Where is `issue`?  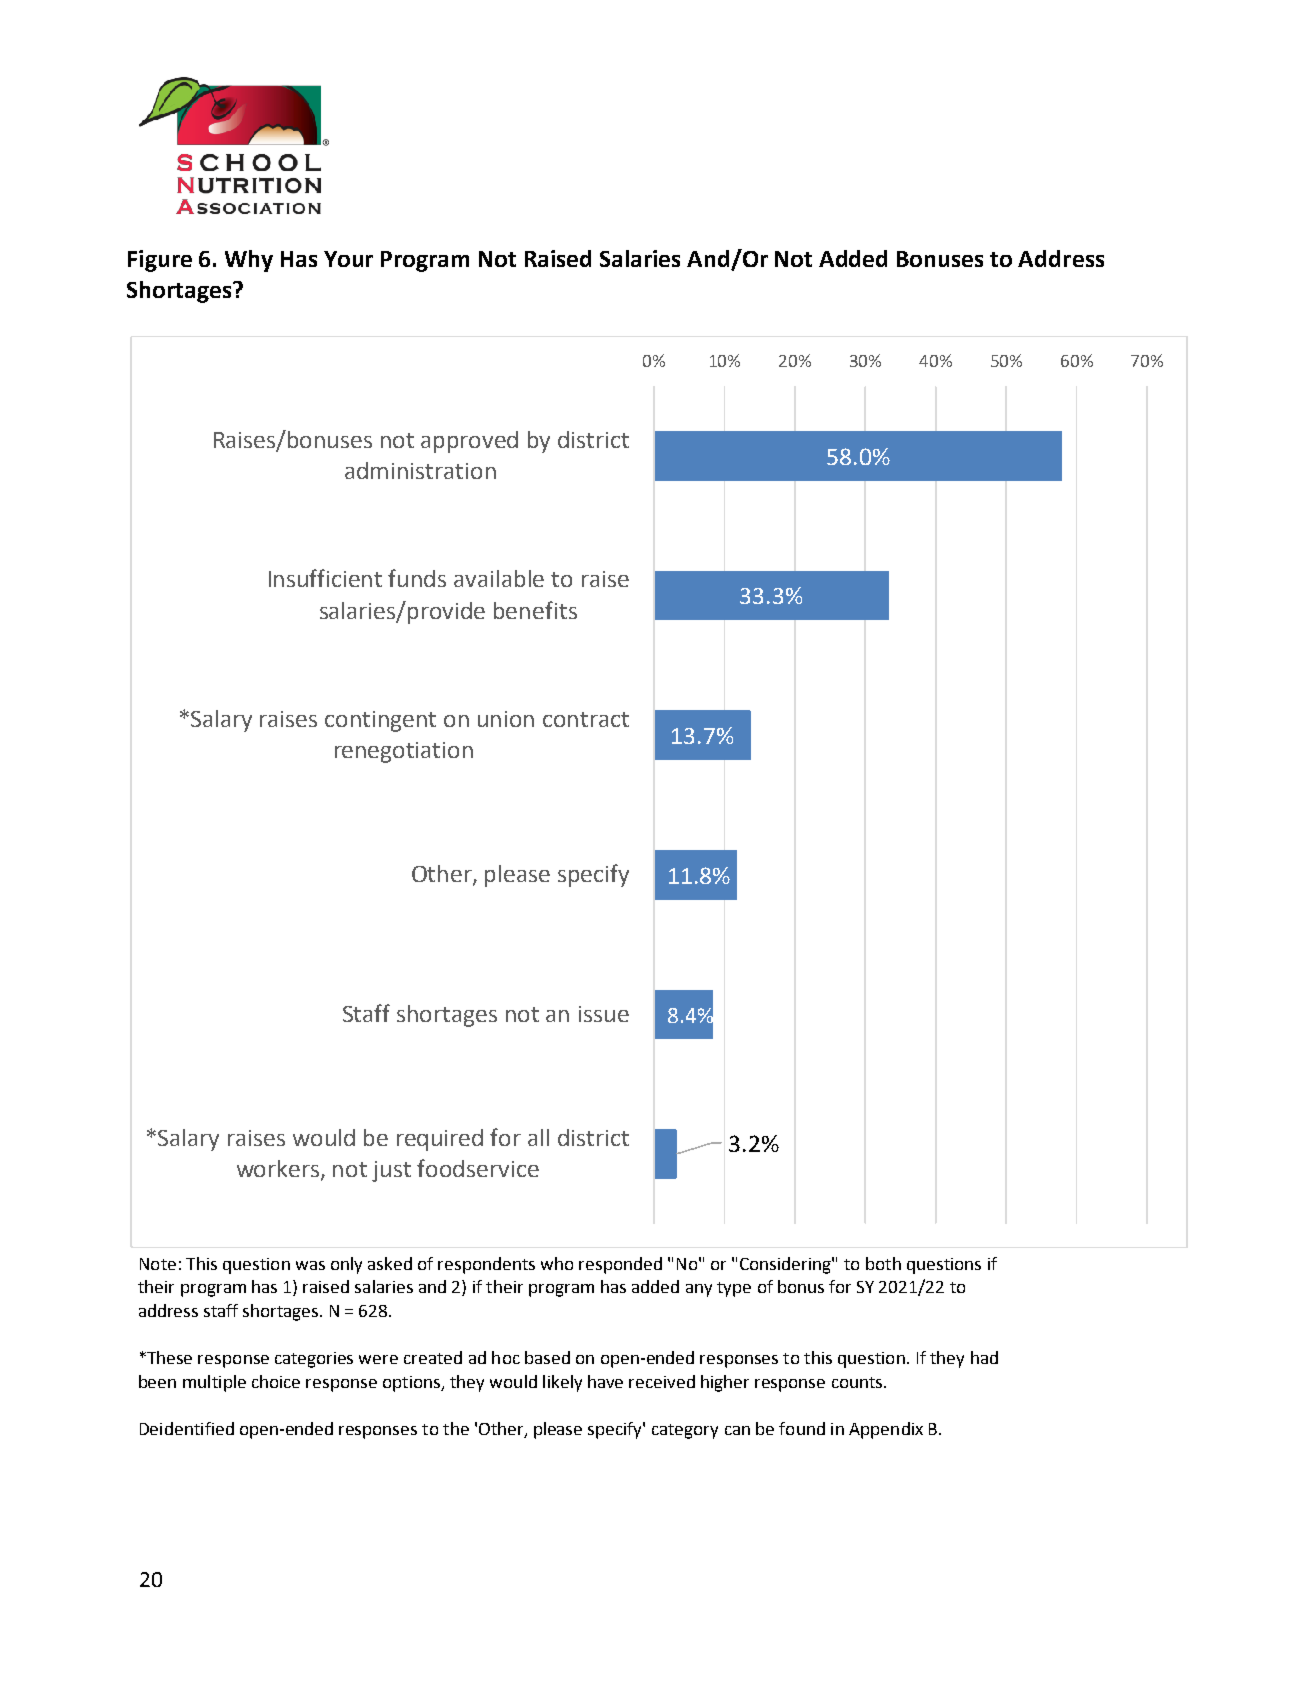
issue is located at coordinates (604, 1014).
